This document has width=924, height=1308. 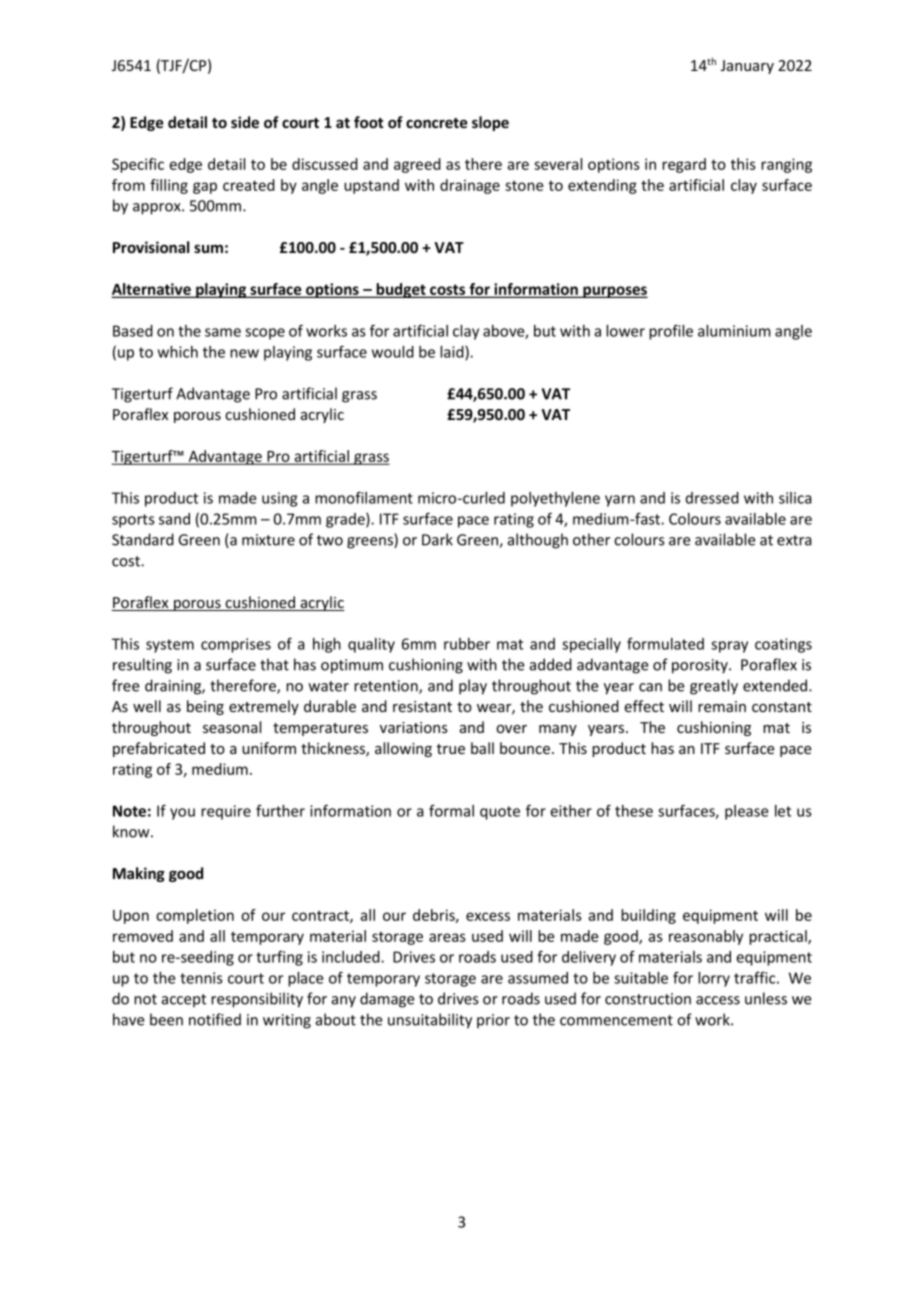 I want to click on Dark, so click(x=437, y=539).
